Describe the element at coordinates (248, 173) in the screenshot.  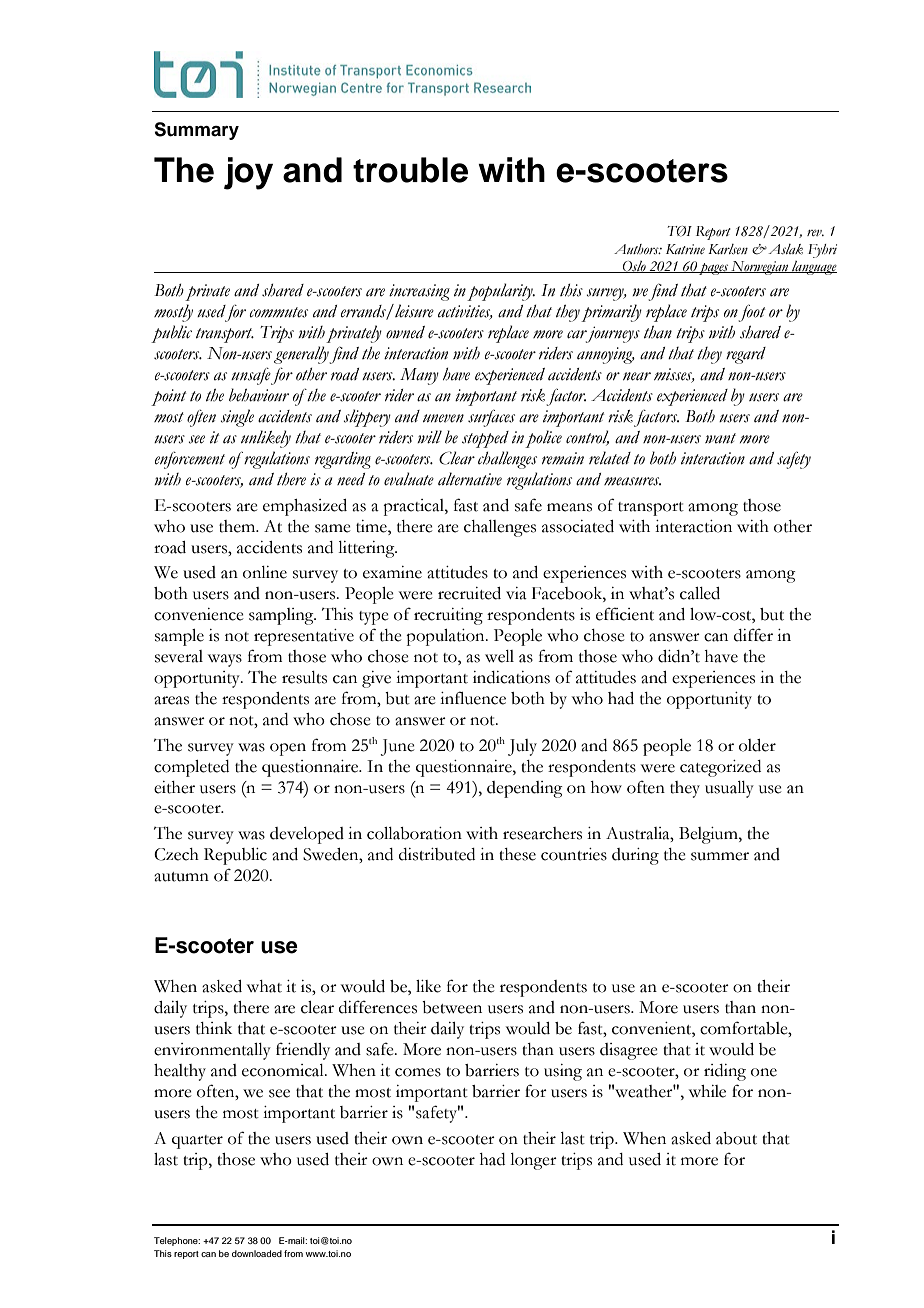
I see `joy` at that location.
